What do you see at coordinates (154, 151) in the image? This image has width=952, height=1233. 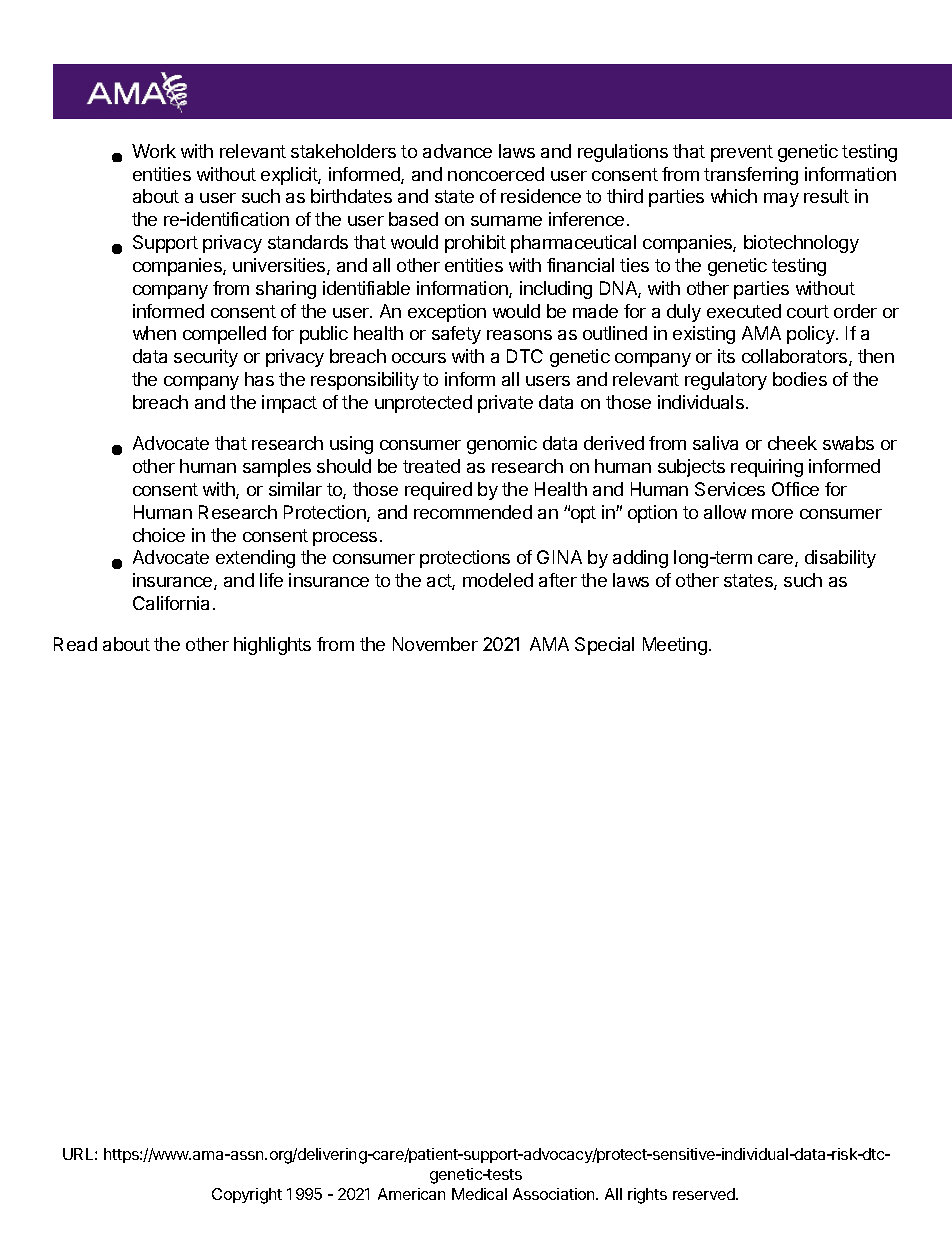 I see `Work` at bounding box center [154, 151].
